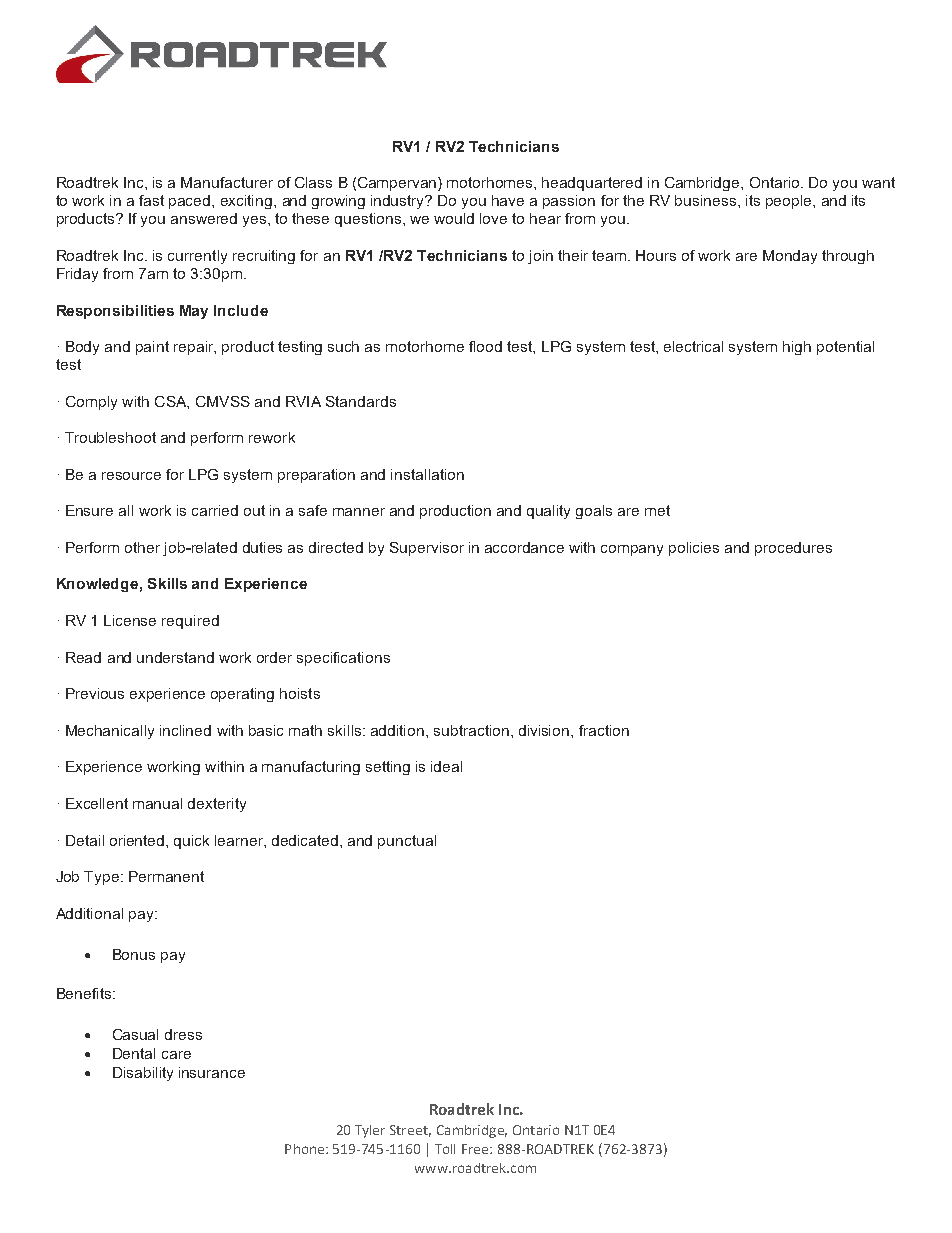 This image has width=952, height=1233. I want to click on procedures, so click(793, 549).
